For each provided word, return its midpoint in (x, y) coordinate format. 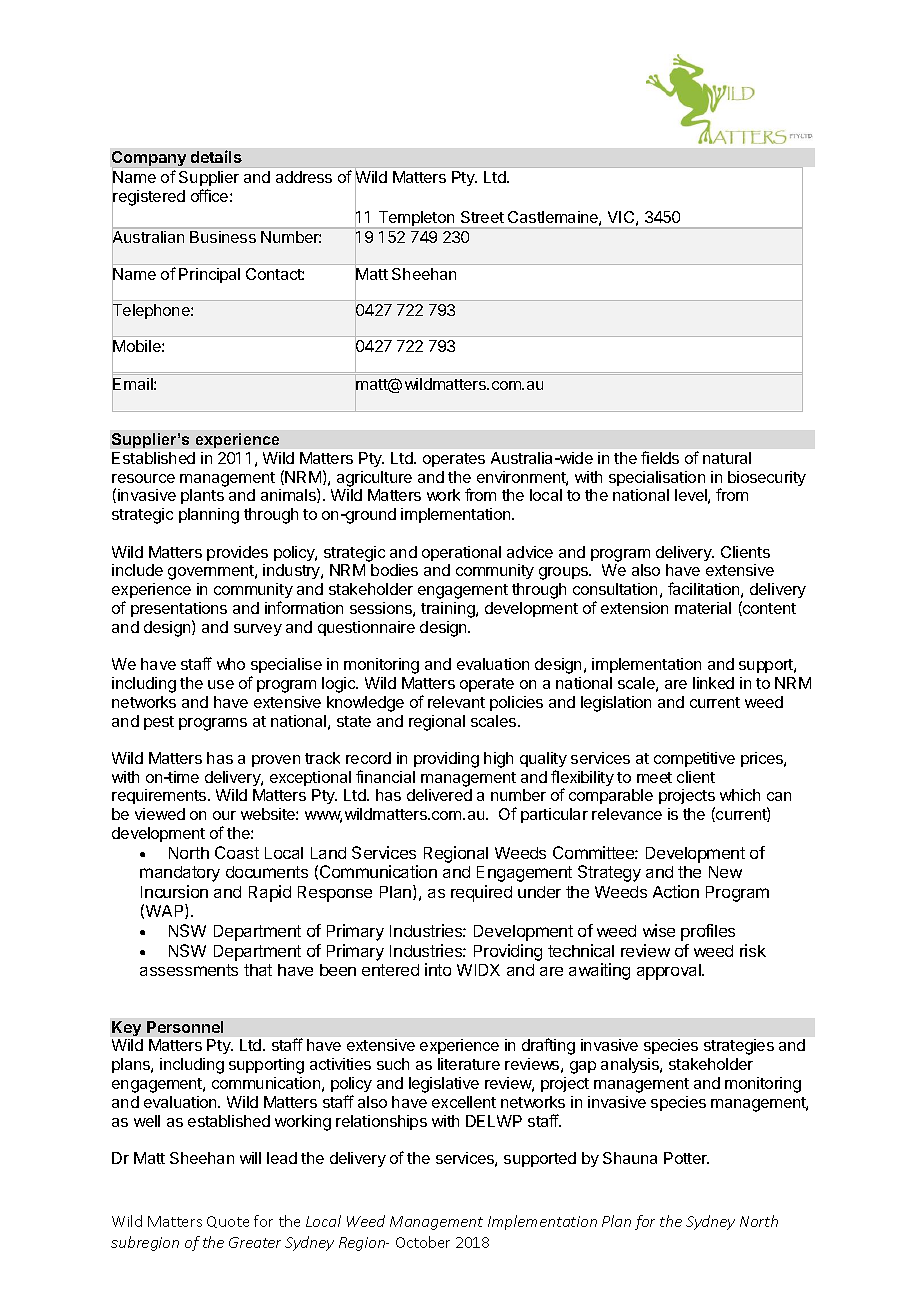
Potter (686, 1158)
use (221, 684)
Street (482, 217)
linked (713, 683)
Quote (228, 1222)
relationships (381, 1122)
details (216, 156)
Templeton (416, 220)
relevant (456, 702)
